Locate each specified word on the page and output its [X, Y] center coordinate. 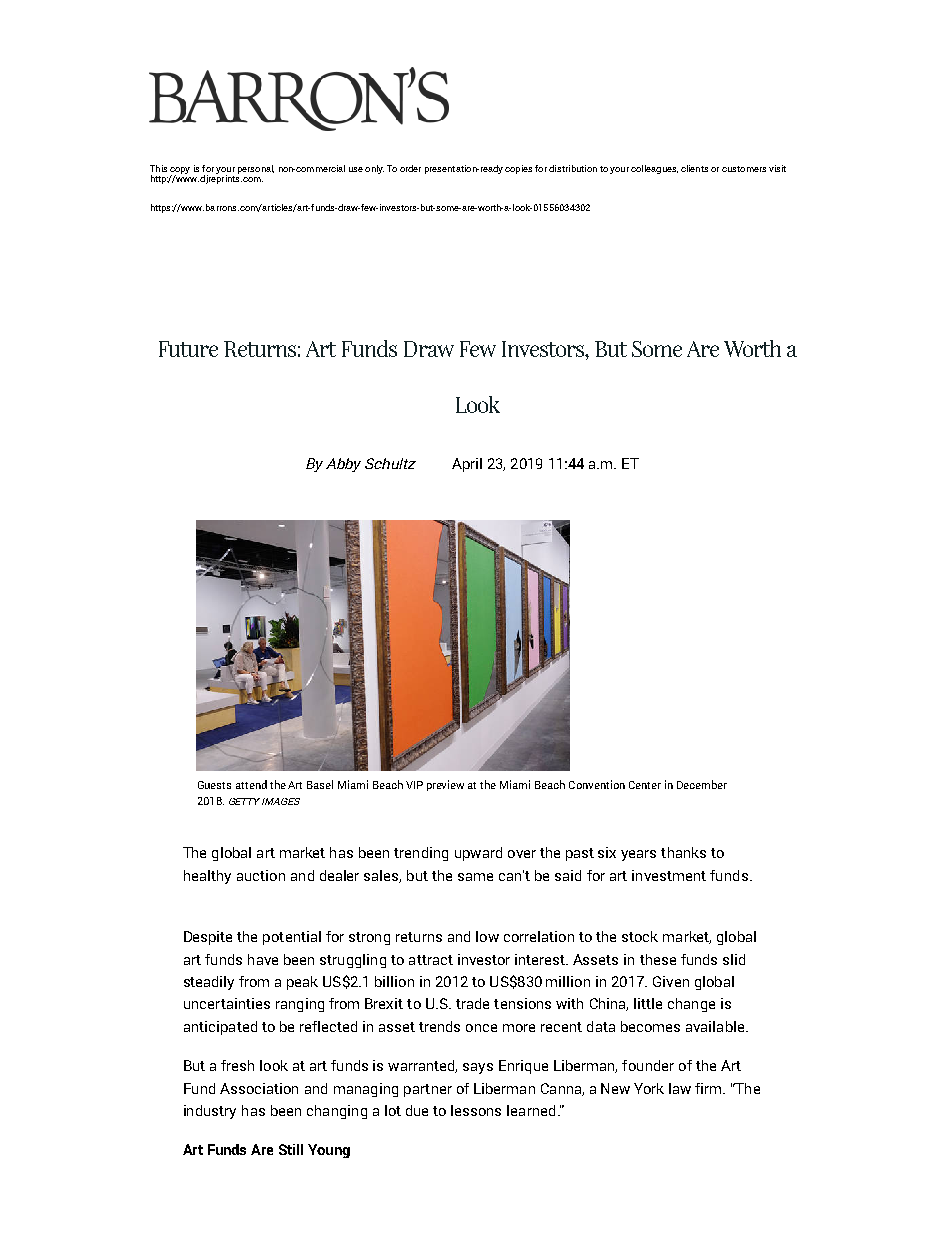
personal [256, 169]
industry [210, 1112]
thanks [683, 852]
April [467, 465]
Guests [214, 785]
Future [188, 349]
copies [518, 169]
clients [694, 168]
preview [445, 785]
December [702, 784]
